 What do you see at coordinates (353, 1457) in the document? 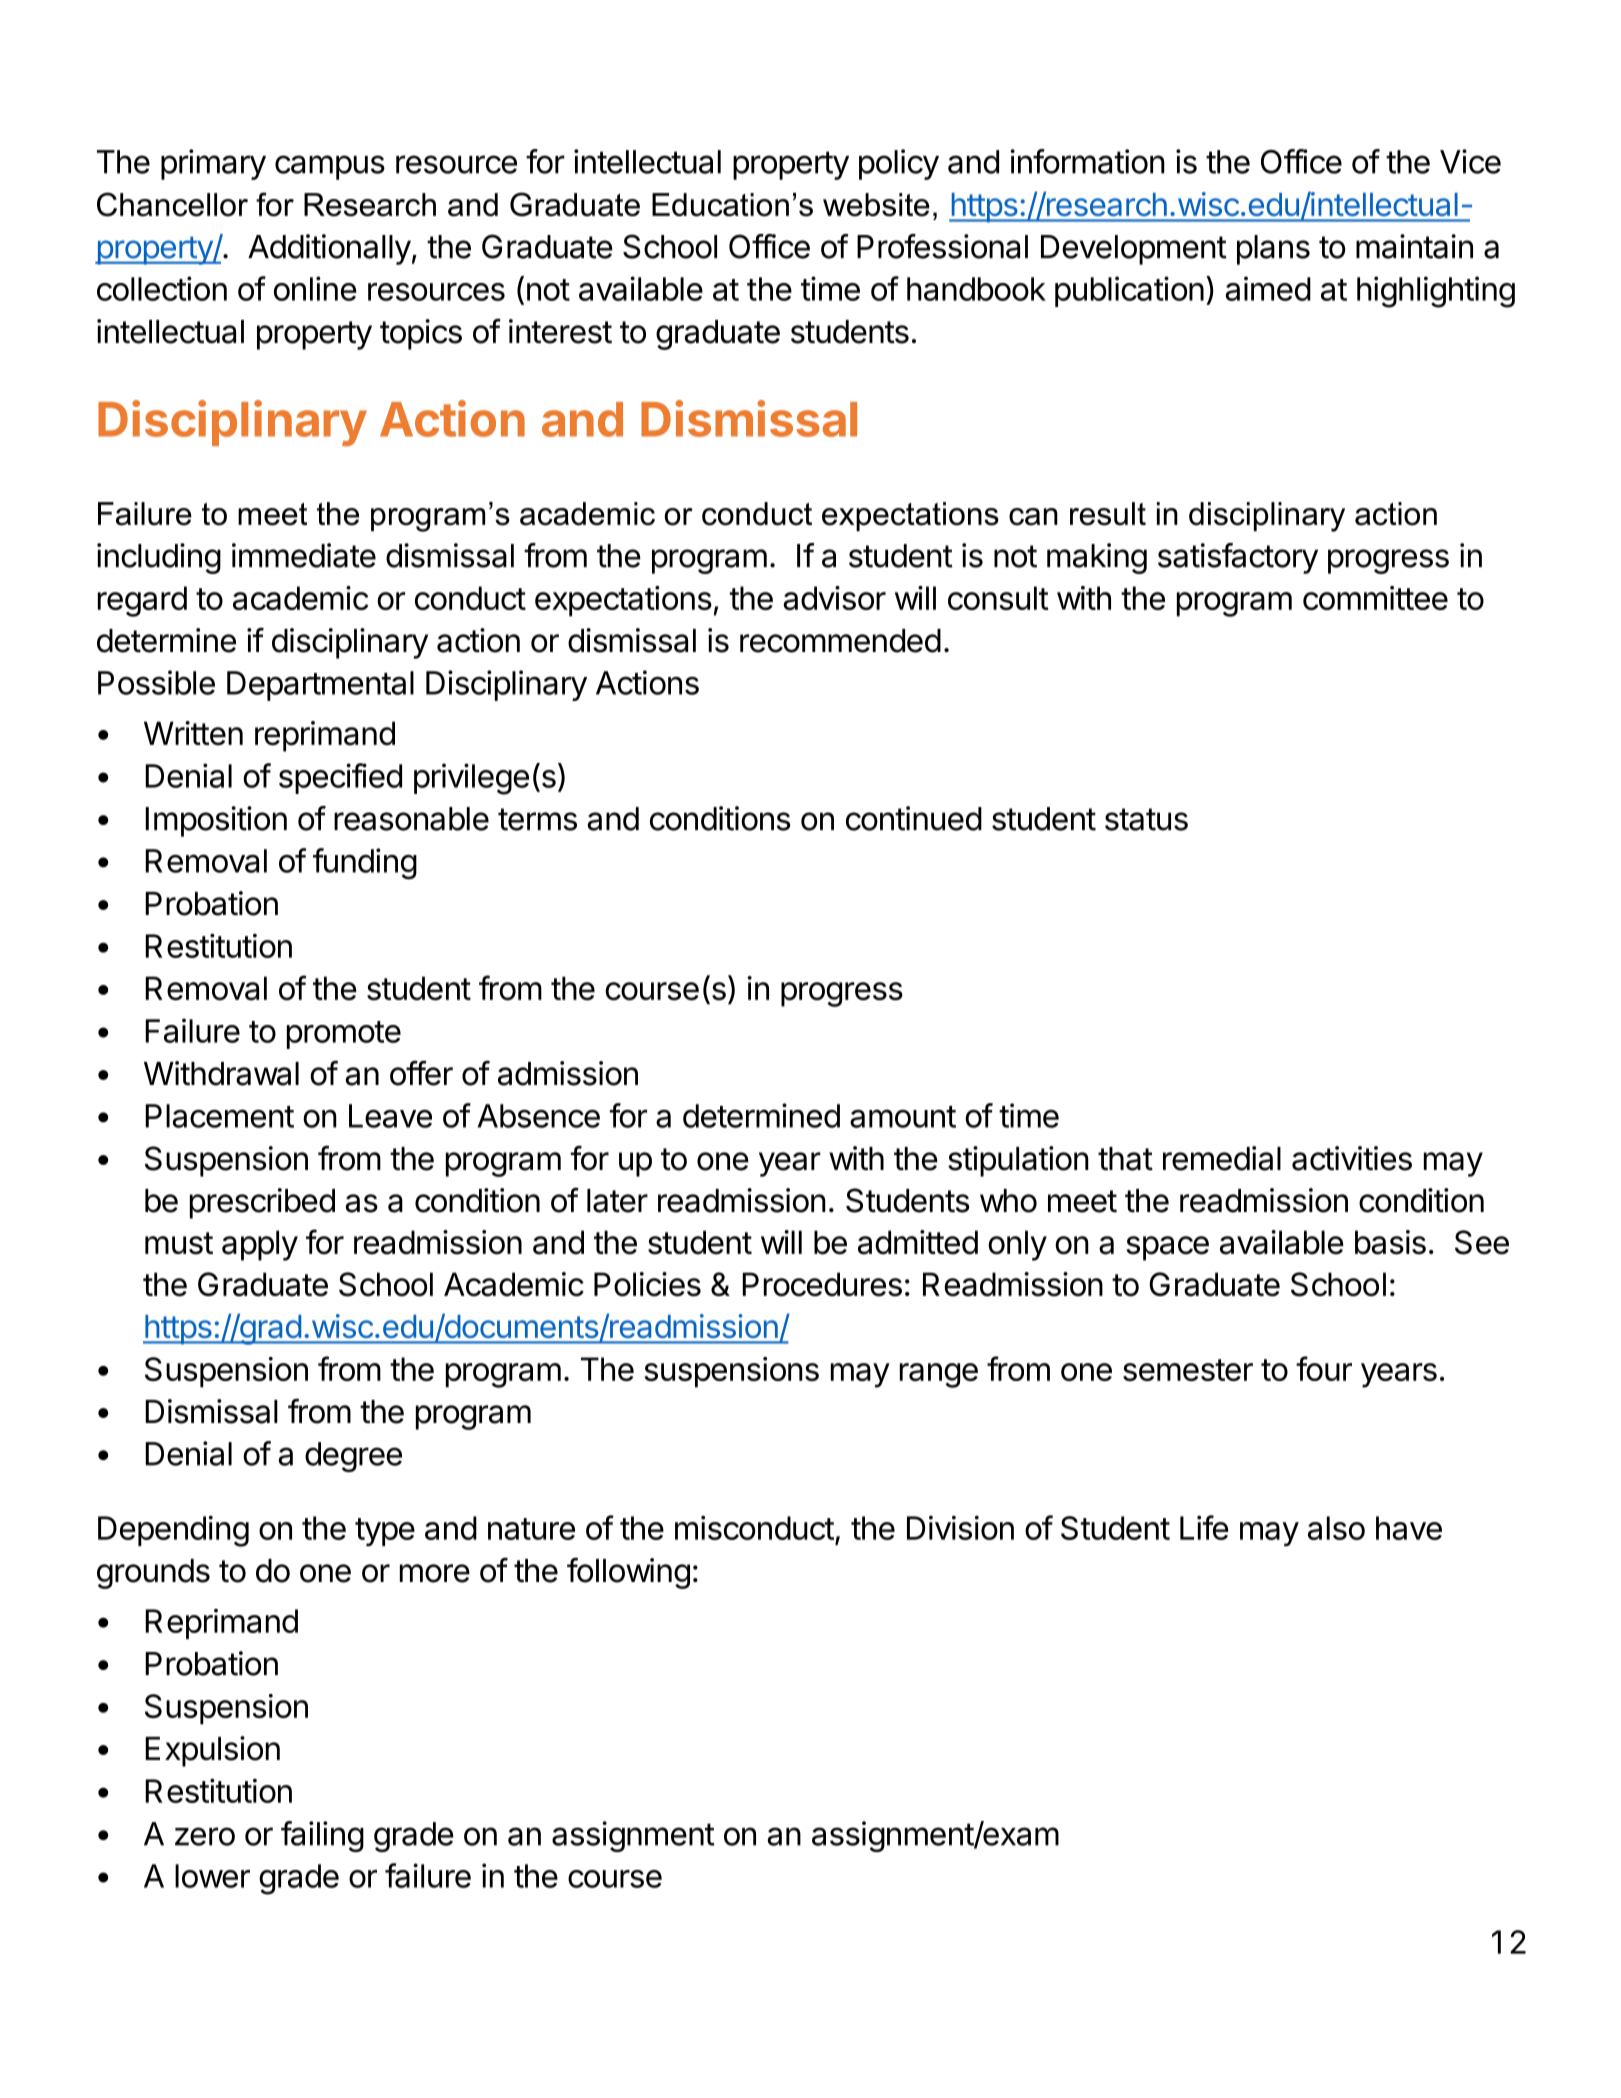
I see `degree` at bounding box center [353, 1457].
